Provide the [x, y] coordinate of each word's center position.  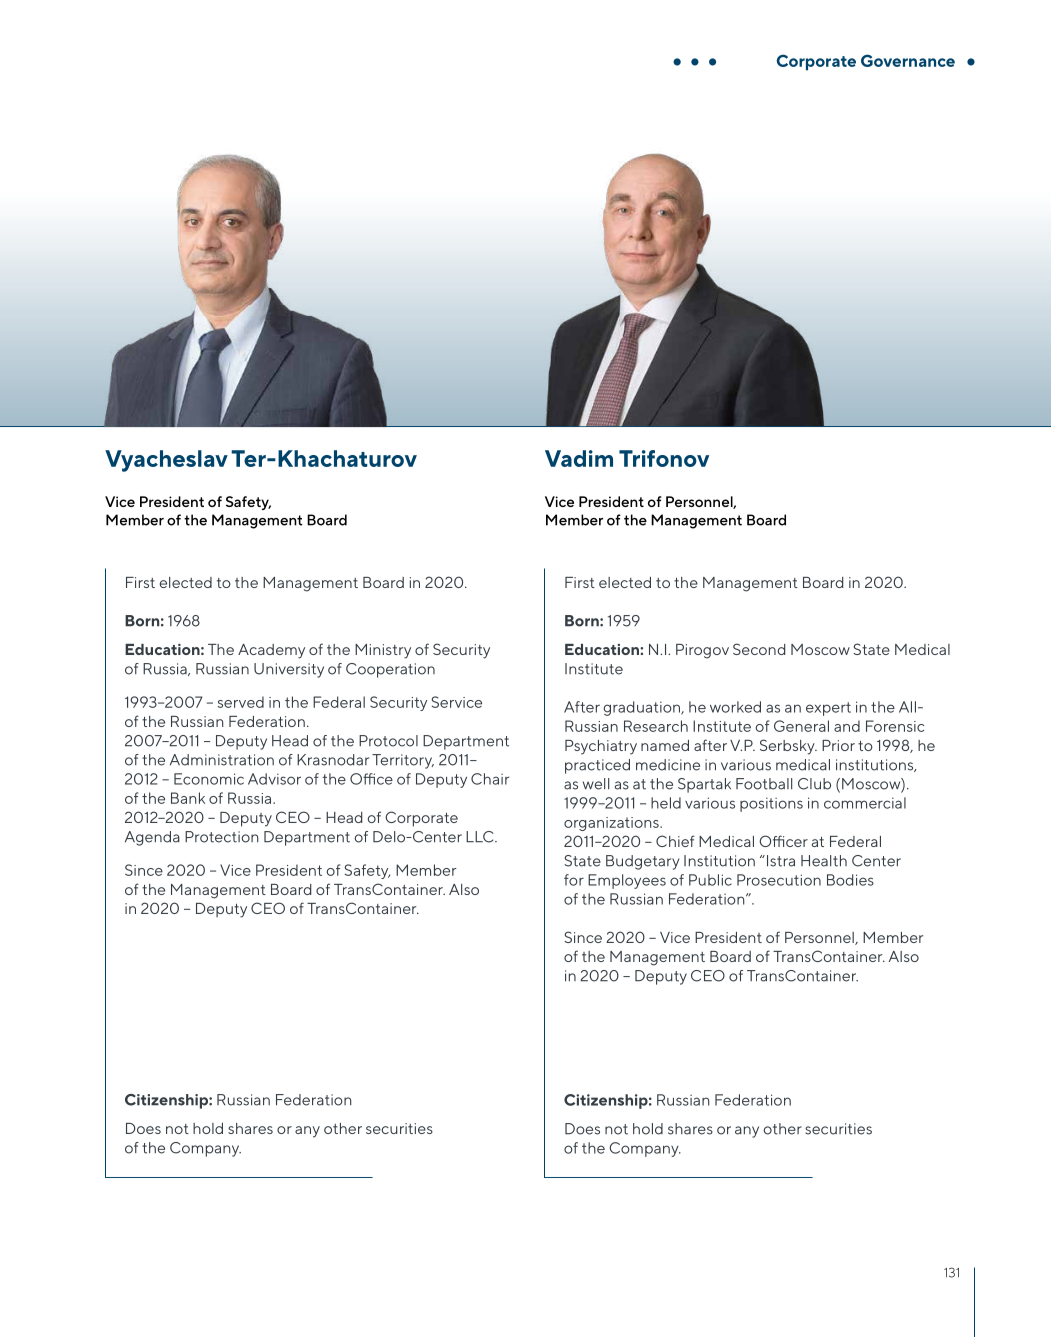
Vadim [579, 458]
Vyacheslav [166, 461]
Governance [908, 60]
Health [824, 861]
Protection [222, 837]
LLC [481, 837]
